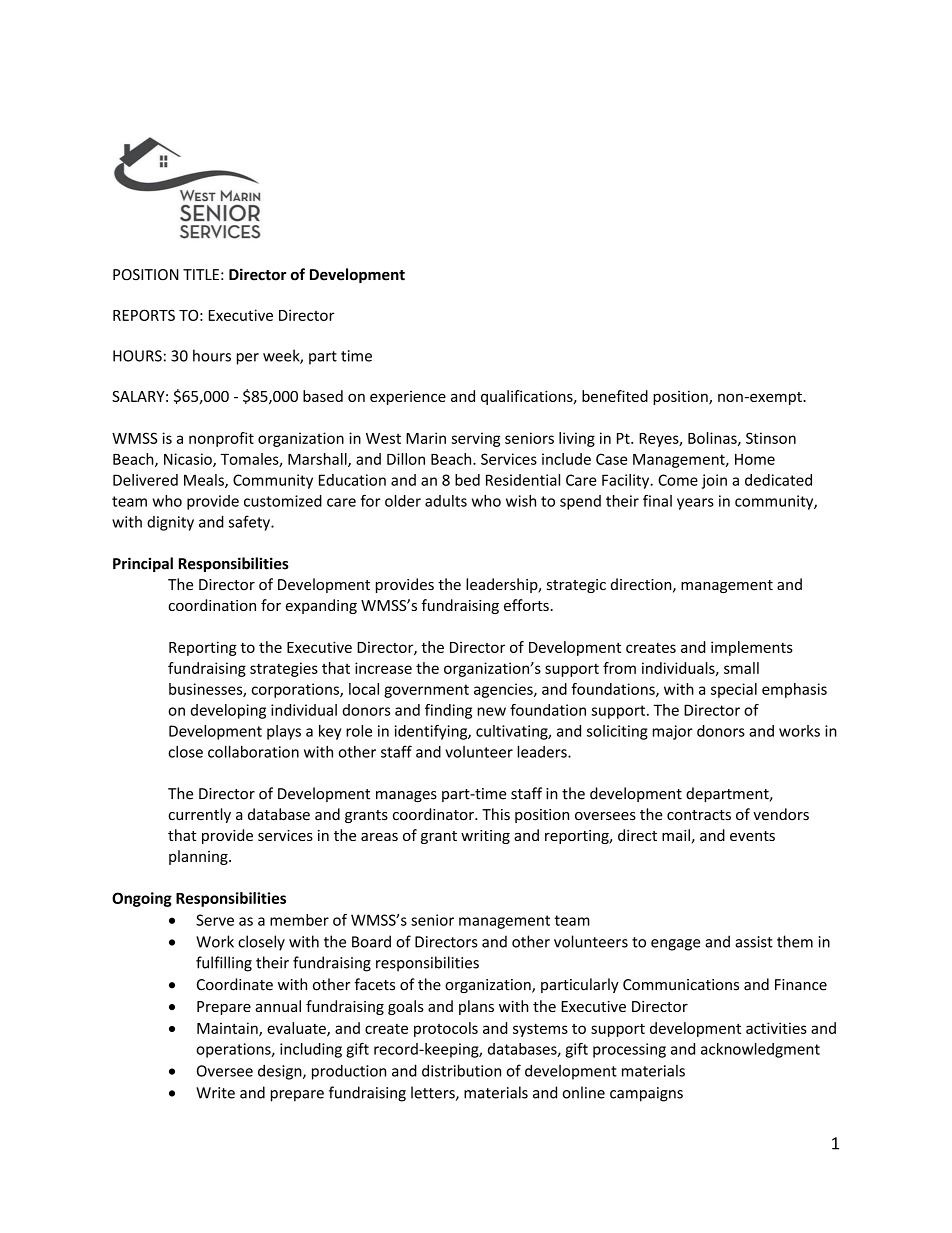 The width and height of the page is (952, 1233). Describe the element at coordinates (212, 605) in the page. I see `coordination` at that location.
